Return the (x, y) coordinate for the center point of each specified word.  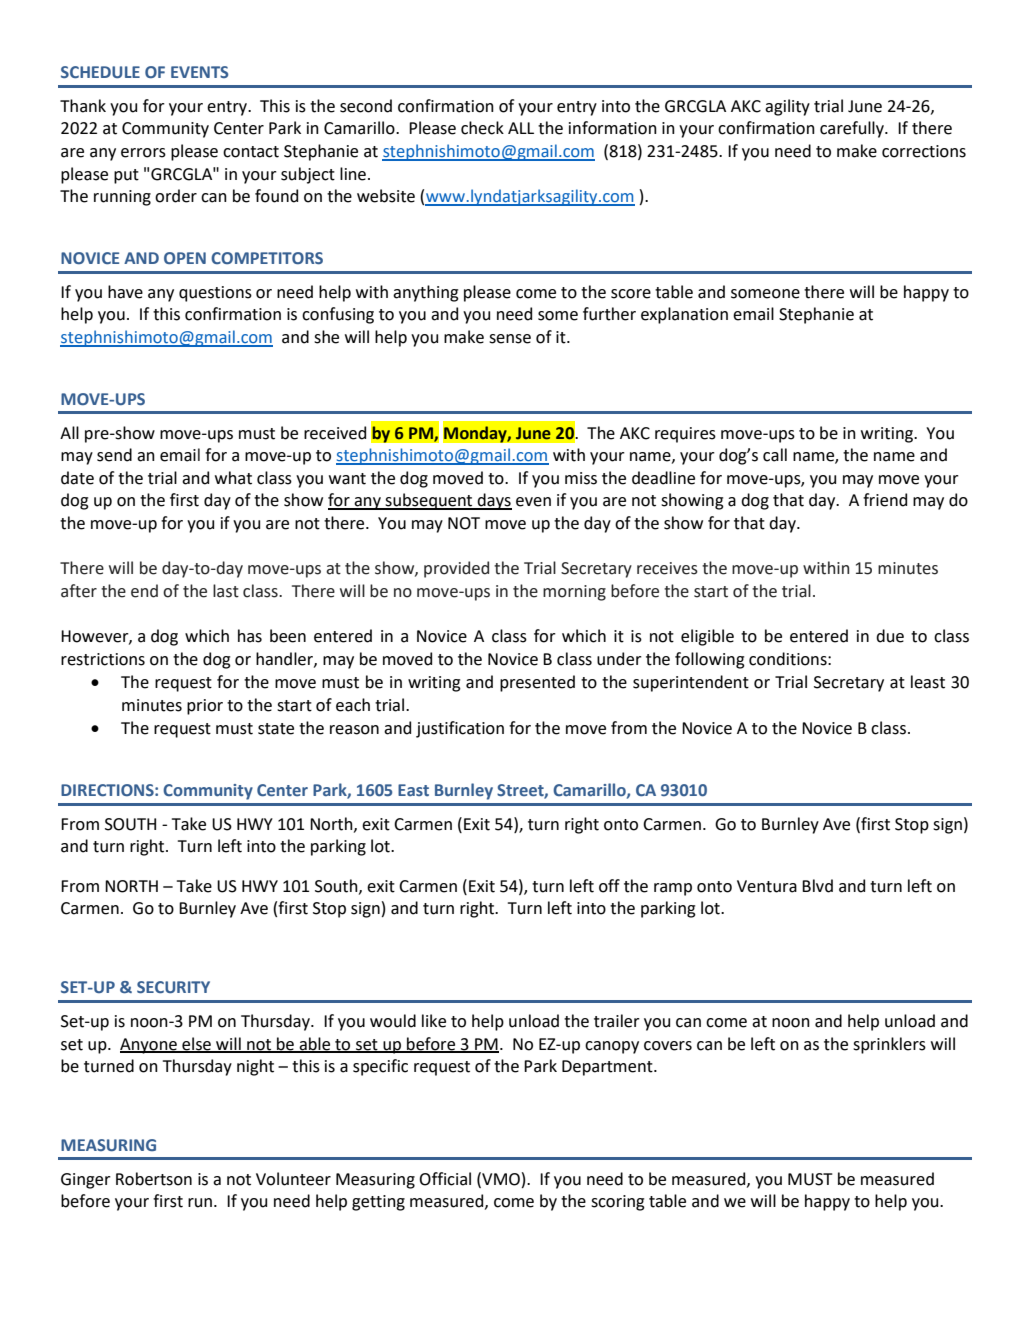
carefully (853, 129)
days (494, 501)
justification (460, 729)
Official (445, 1179)
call (775, 455)
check (482, 128)
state (276, 729)
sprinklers (889, 1045)
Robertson (154, 1179)
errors (143, 153)
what (233, 478)
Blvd (817, 886)
